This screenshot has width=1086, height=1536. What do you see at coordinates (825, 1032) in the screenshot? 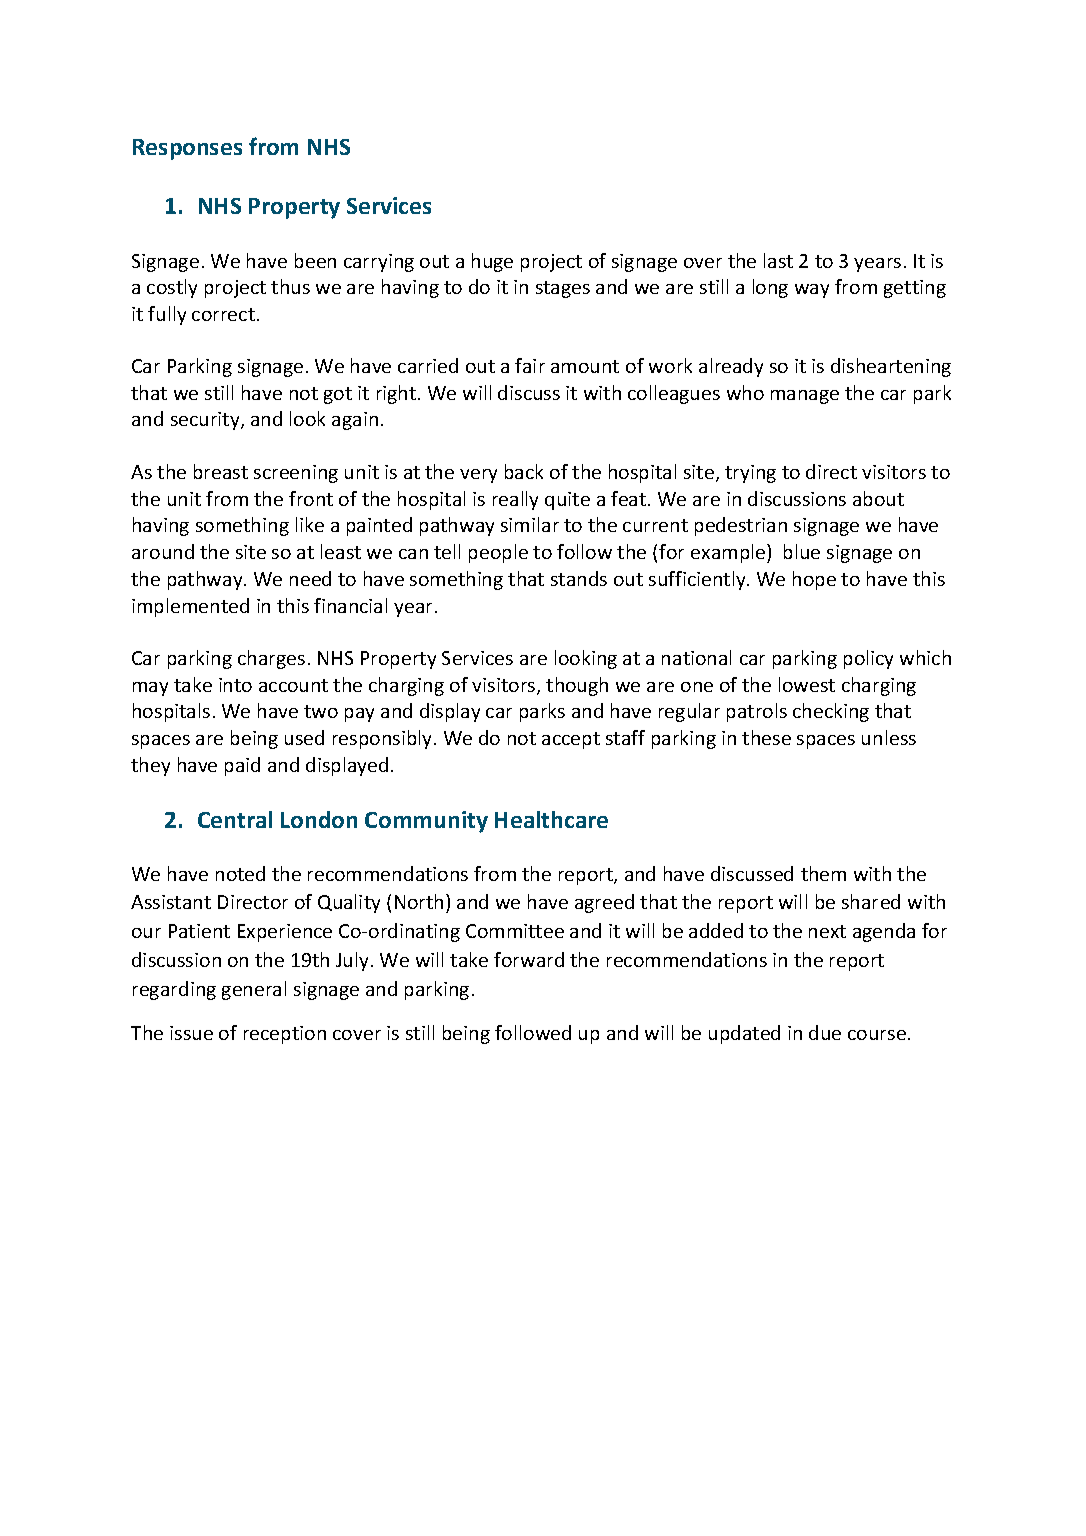
I see `due` at bounding box center [825, 1032].
